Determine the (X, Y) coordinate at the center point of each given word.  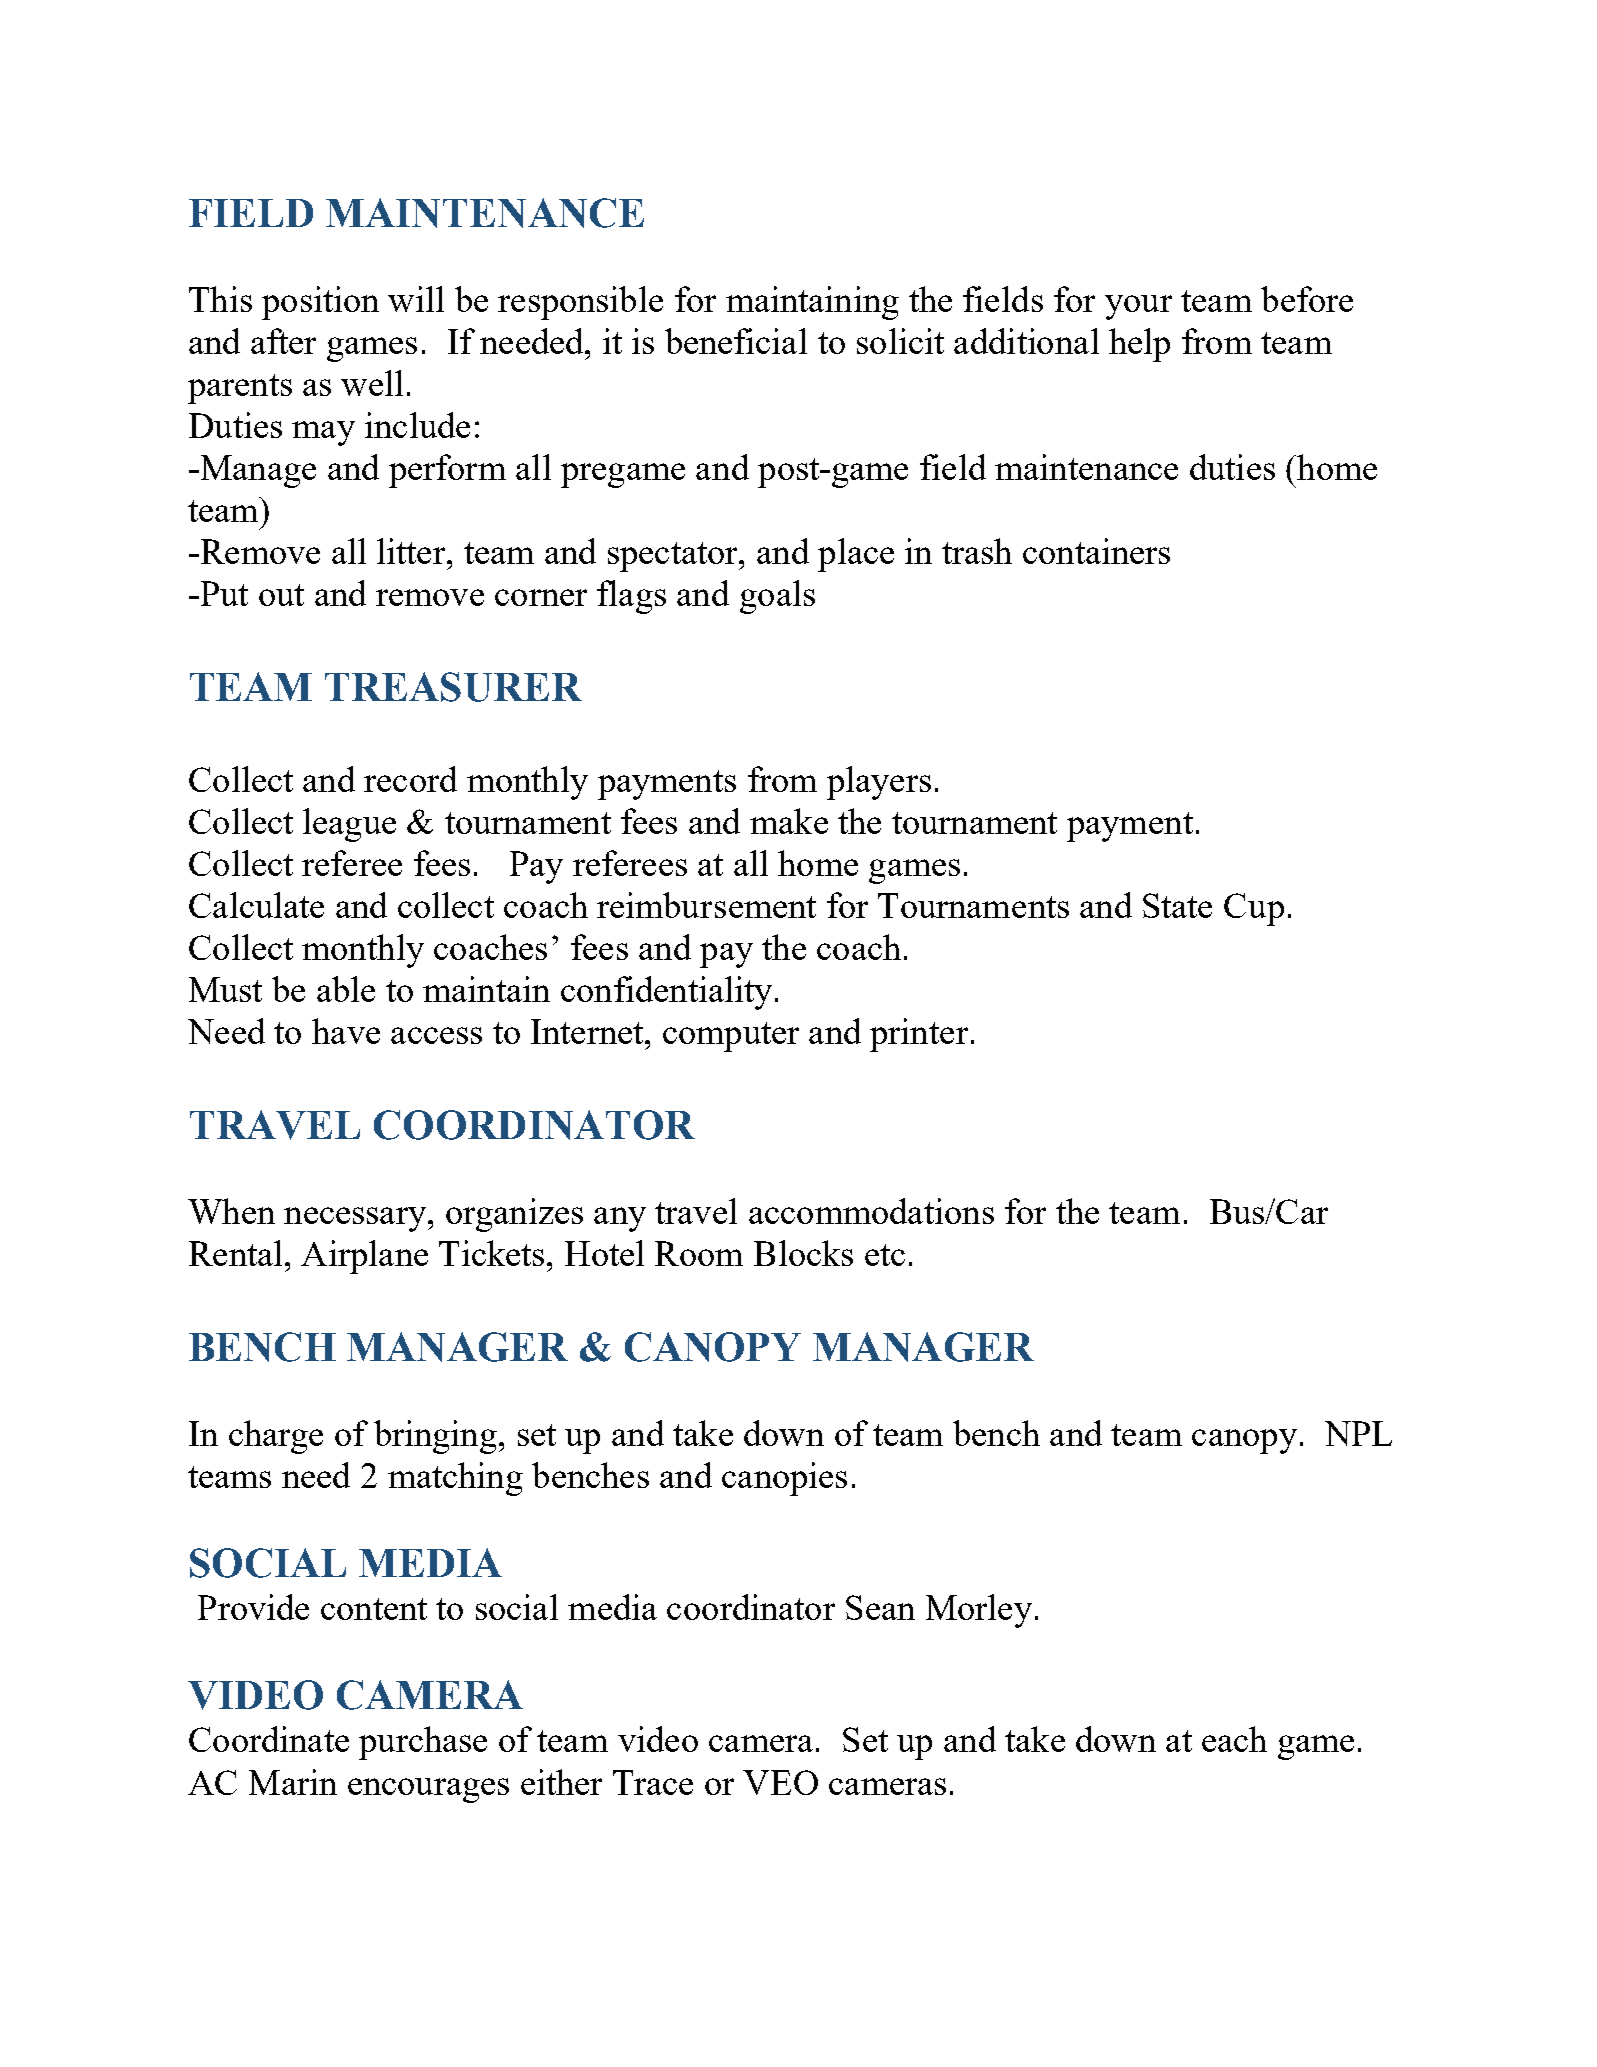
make (789, 821)
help (1139, 345)
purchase (423, 1743)
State (1177, 905)
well (372, 383)
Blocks (803, 1253)
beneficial (736, 341)
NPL (1358, 1433)
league (349, 825)
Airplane (364, 1257)
